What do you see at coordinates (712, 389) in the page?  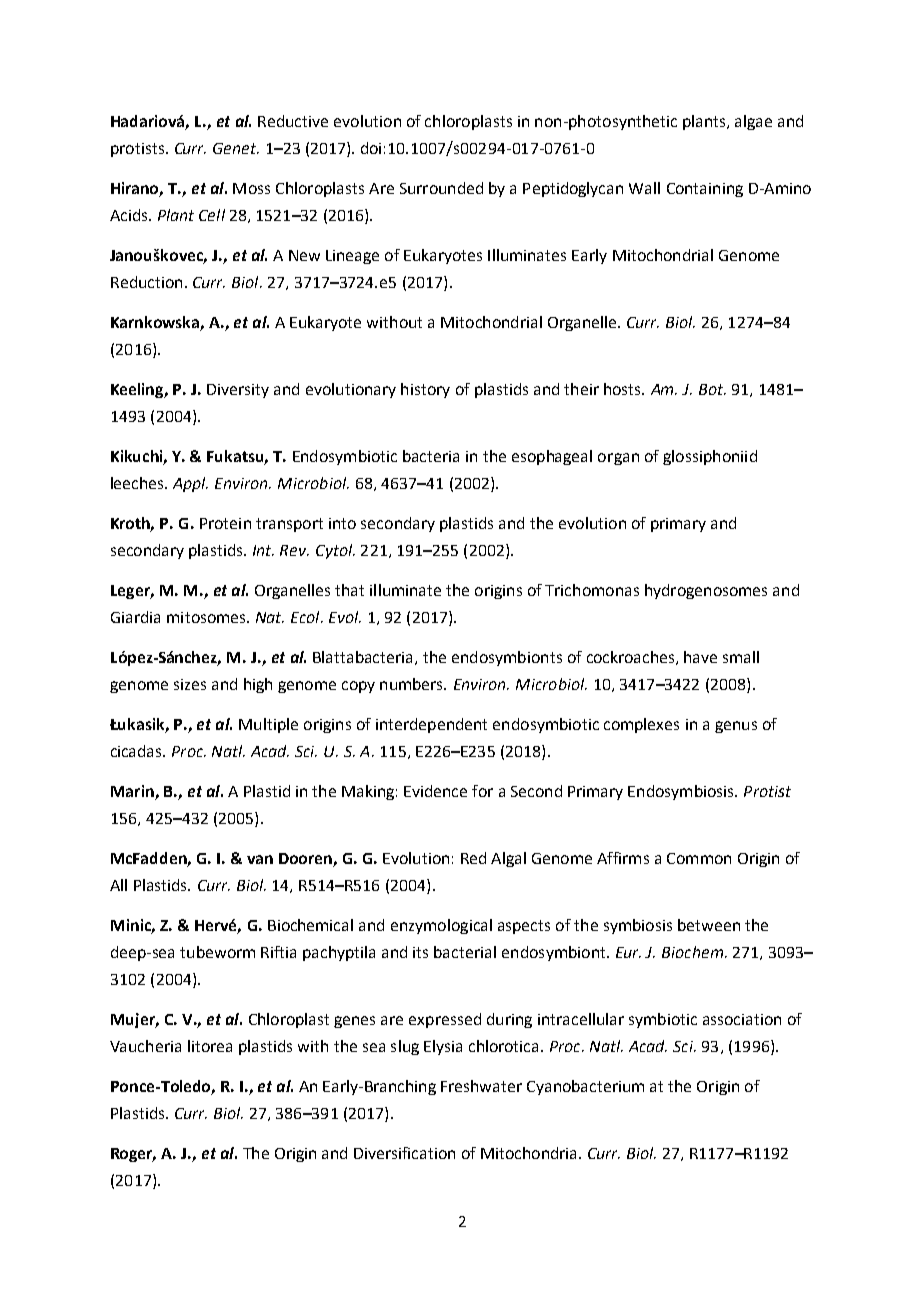 I see `Bot` at bounding box center [712, 389].
